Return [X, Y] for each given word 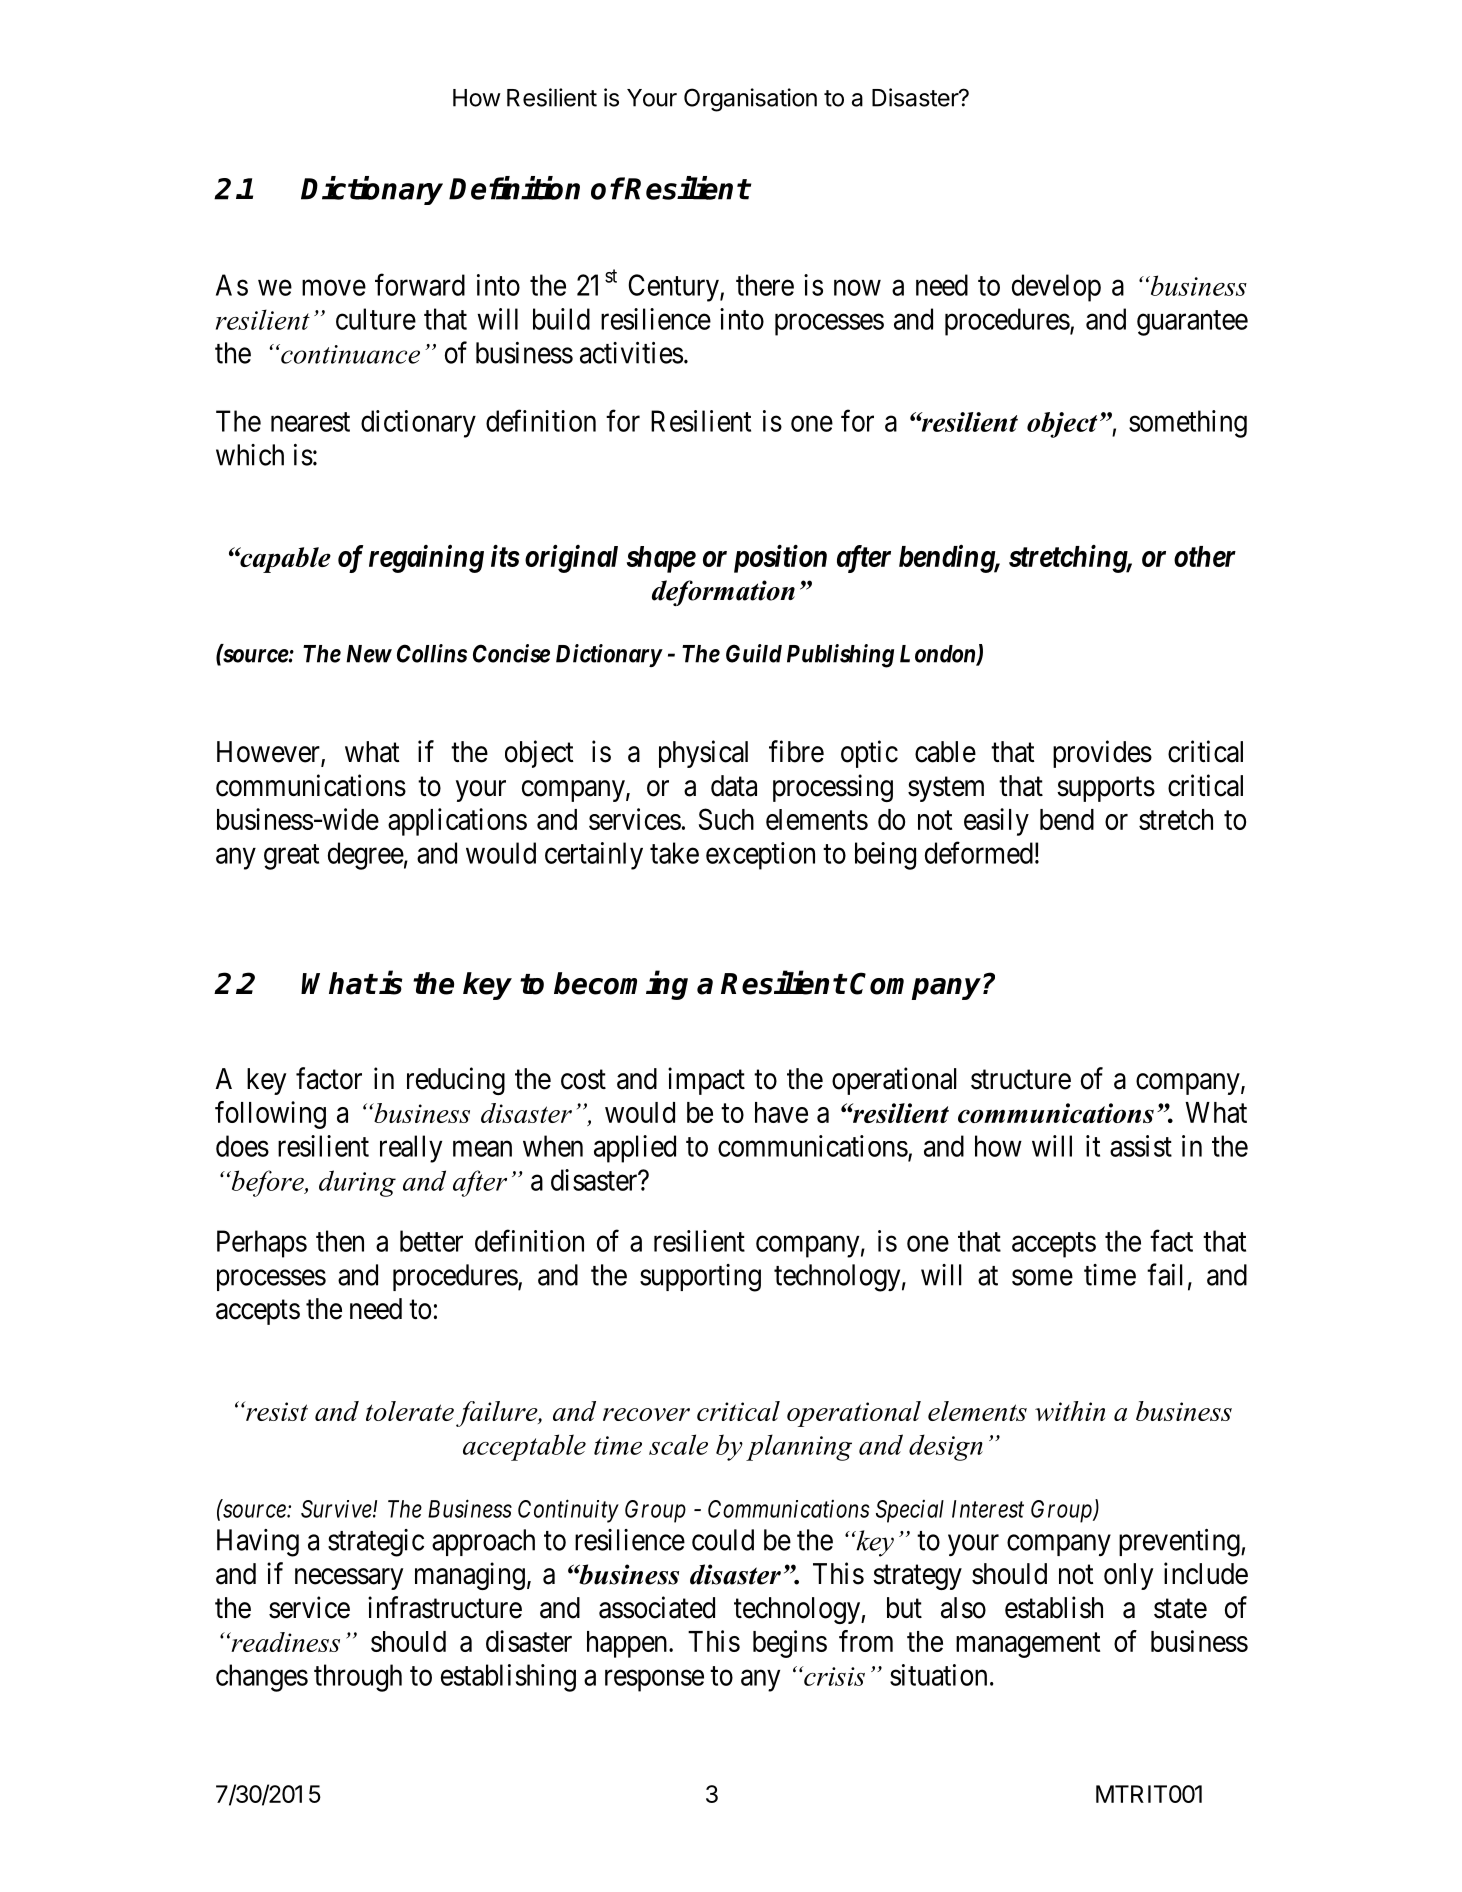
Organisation [750, 100]
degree [366, 856]
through [358, 1678]
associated [657, 1607]
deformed [979, 853]
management [1028, 1645]
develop [1056, 288]
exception [760, 856]
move [334, 288]
